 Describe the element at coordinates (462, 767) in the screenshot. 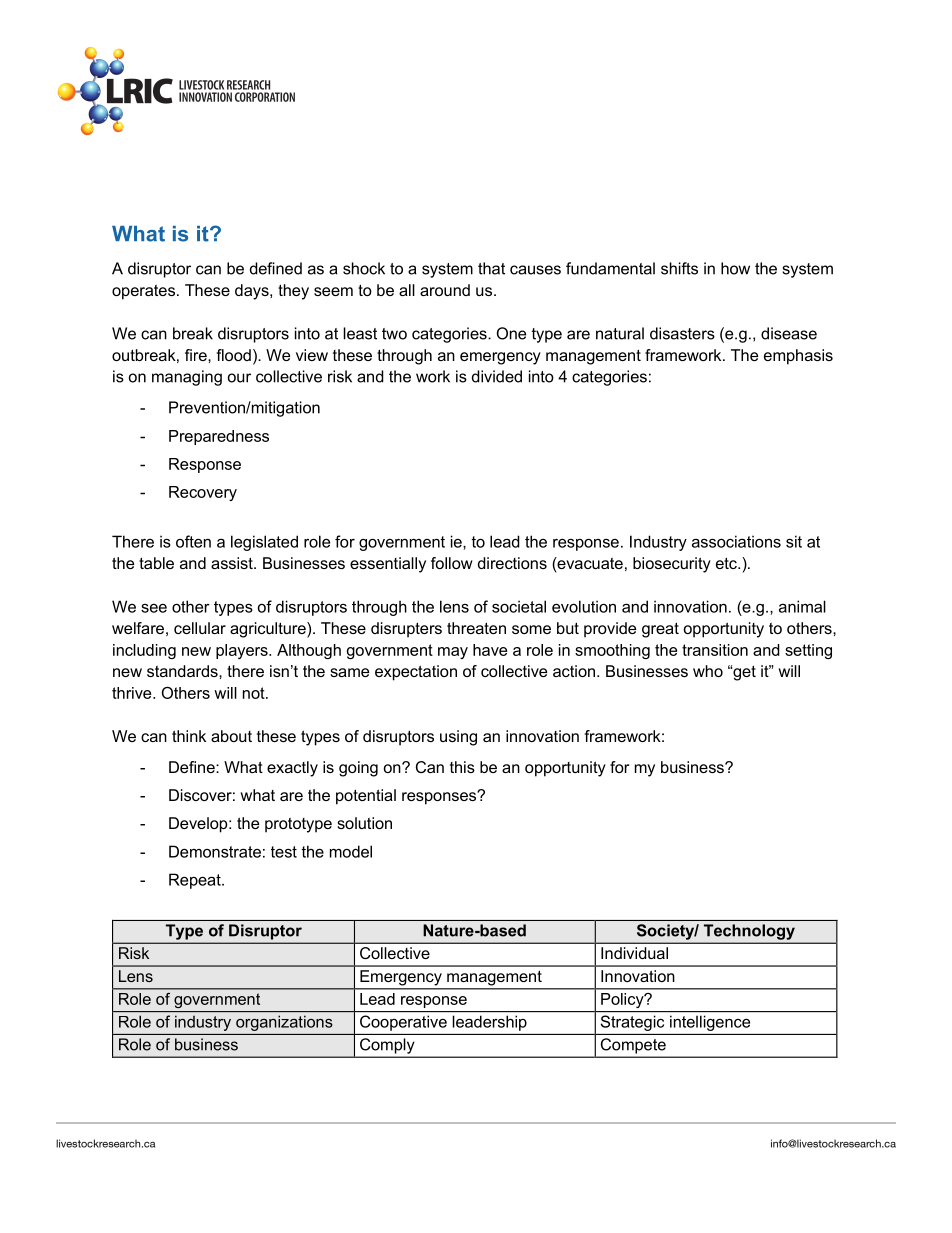

I see `this` at that location.
